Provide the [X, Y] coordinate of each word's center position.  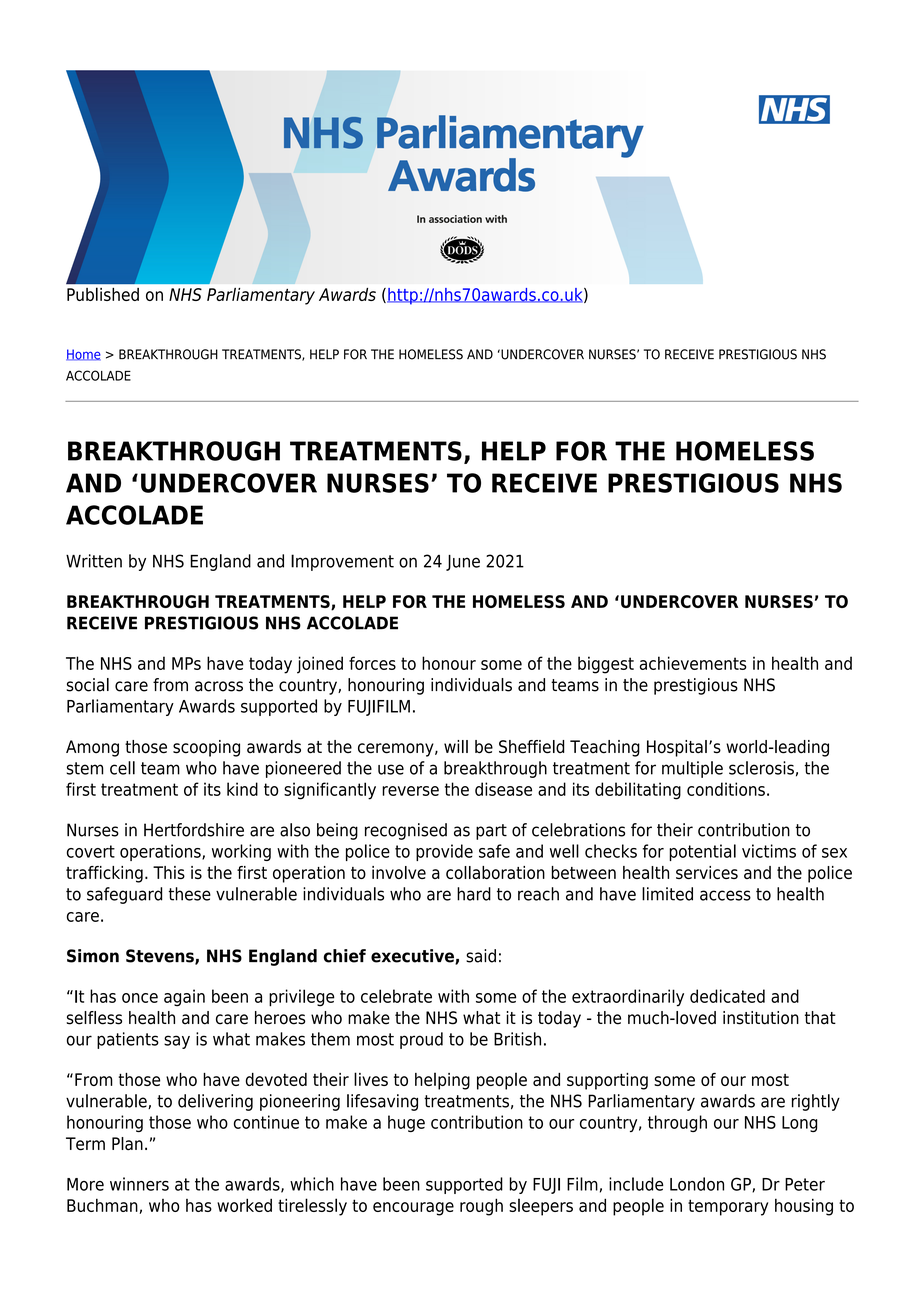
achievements [693, 663]
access [725, 895]
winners [139, 1184]
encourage [413, 1209]
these [190, 894]
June [463, 563]
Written [94, 561]
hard [474, 894]
